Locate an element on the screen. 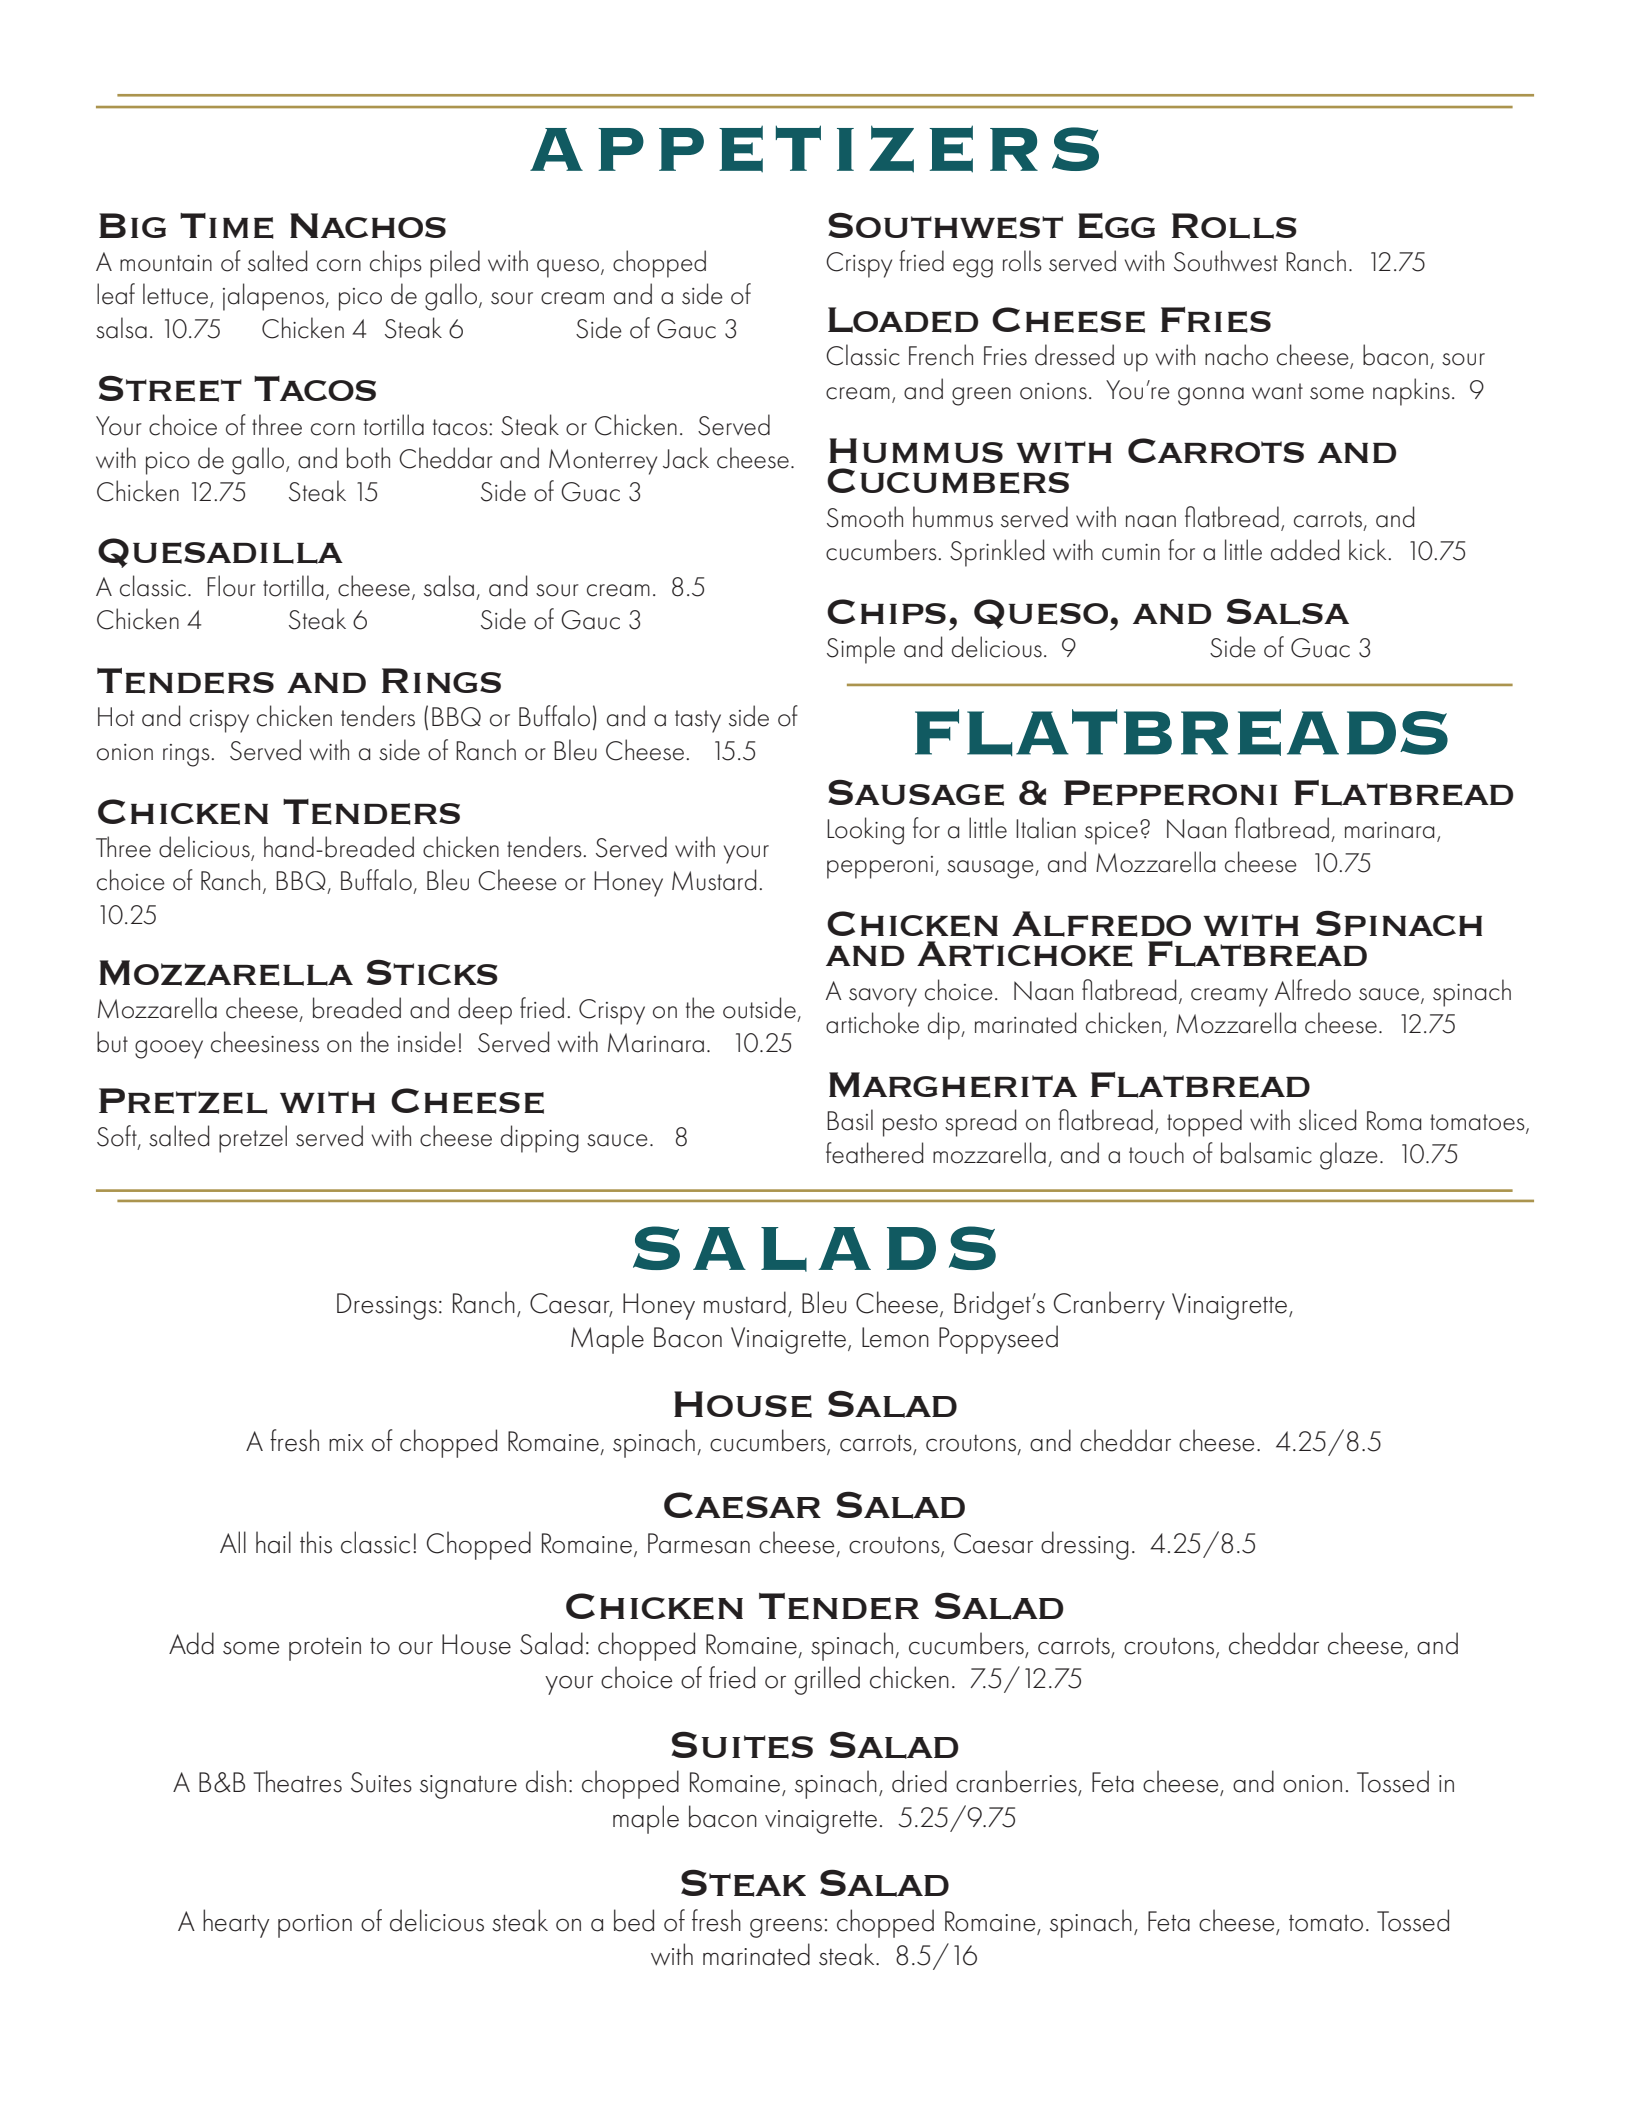 The width and height of the screenshot is (1630, 2110). hearty is located at coordinates (236, 1923).
